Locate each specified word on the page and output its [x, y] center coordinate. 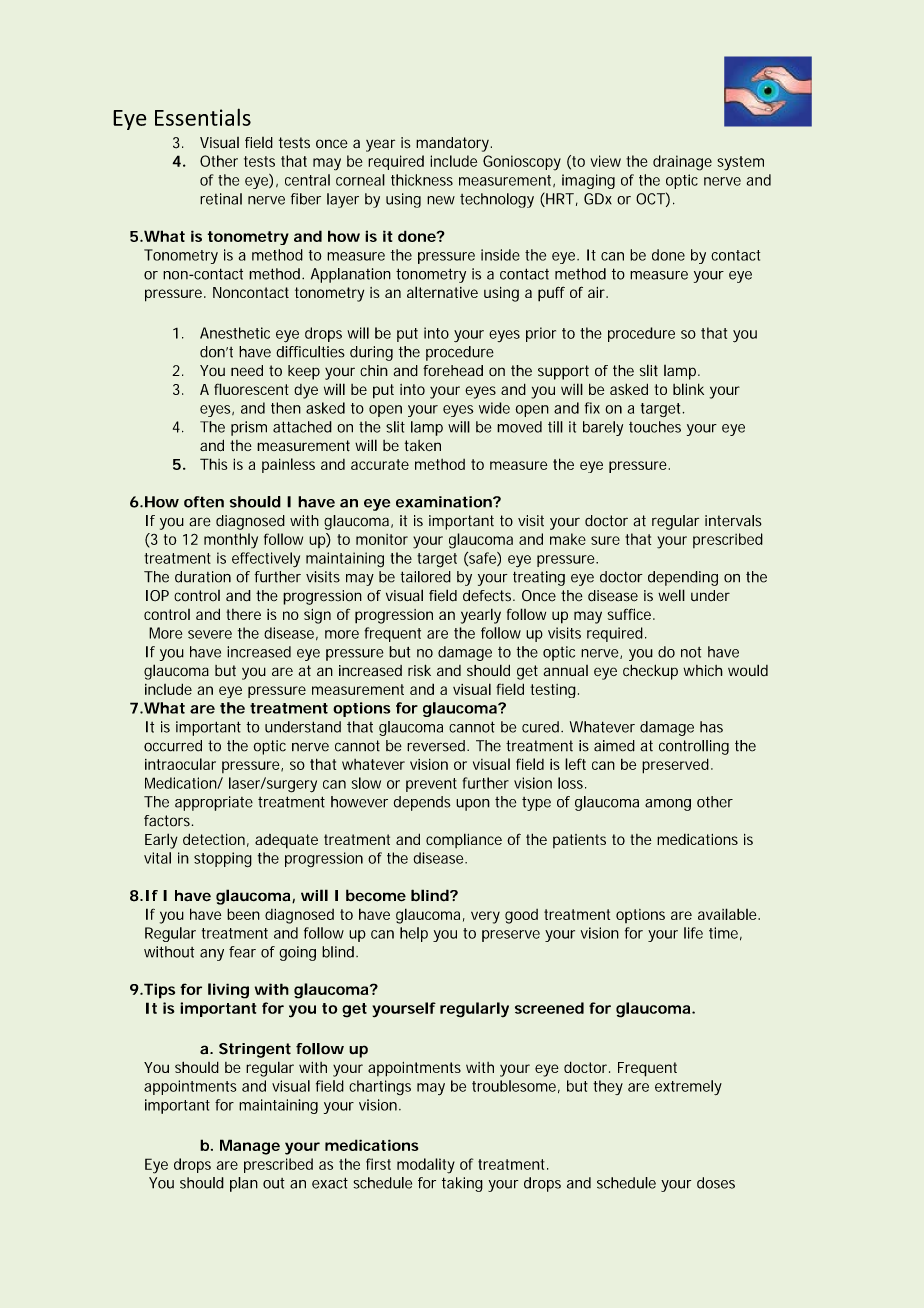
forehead [453, 371]
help [414, 934]
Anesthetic [235, 333]
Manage [250, 1147]
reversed [437, 746]
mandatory [454, 144]
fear [242, 952]
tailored [426, 577]
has [711, 727]
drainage [682, 163]
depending [683, 578]
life [693, 933]
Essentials [203, 117]
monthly [231, 541]
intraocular [180, 764]
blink [688, 389]
